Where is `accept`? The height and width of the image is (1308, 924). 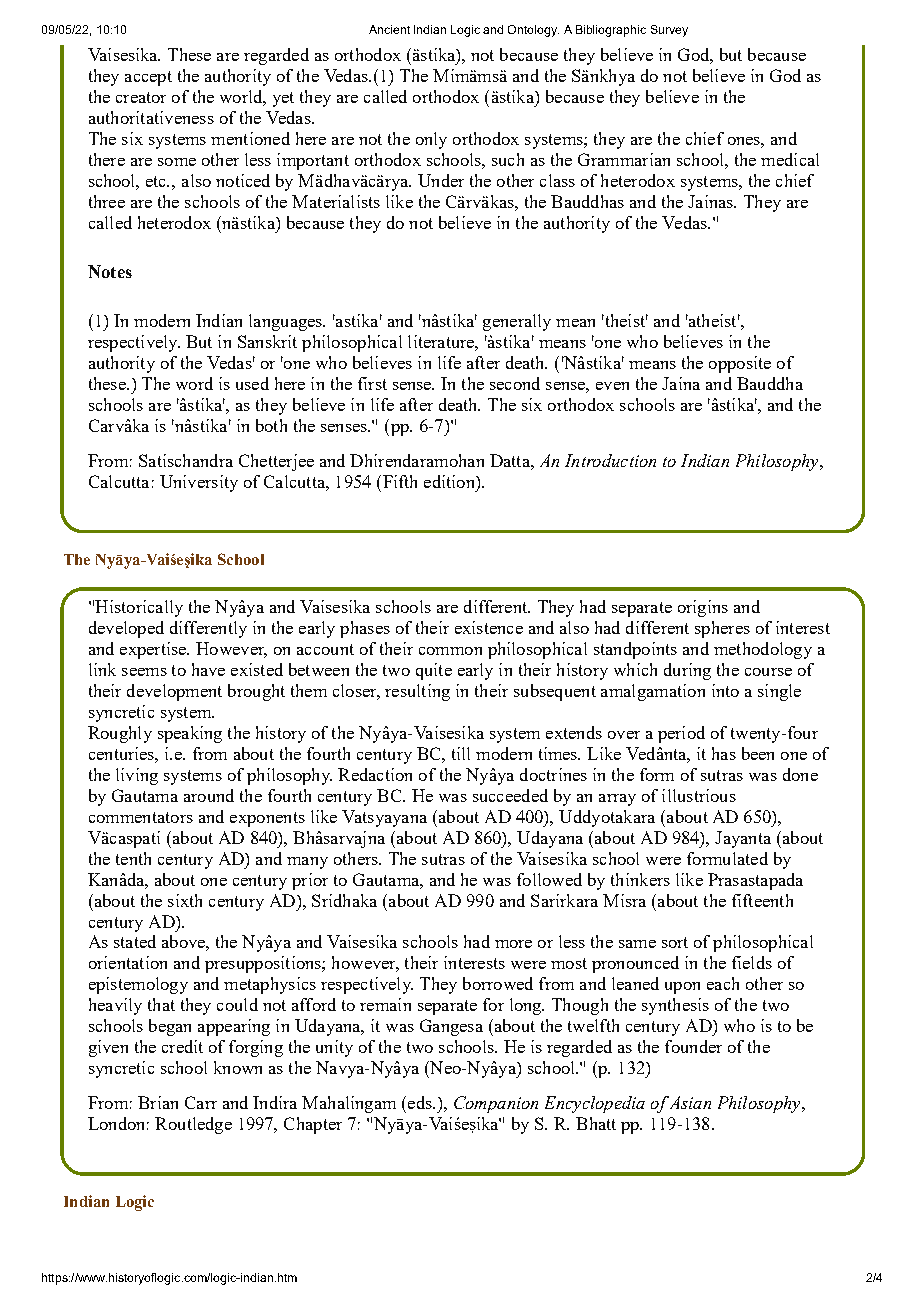
accept is located at coordinates (148, 78).
